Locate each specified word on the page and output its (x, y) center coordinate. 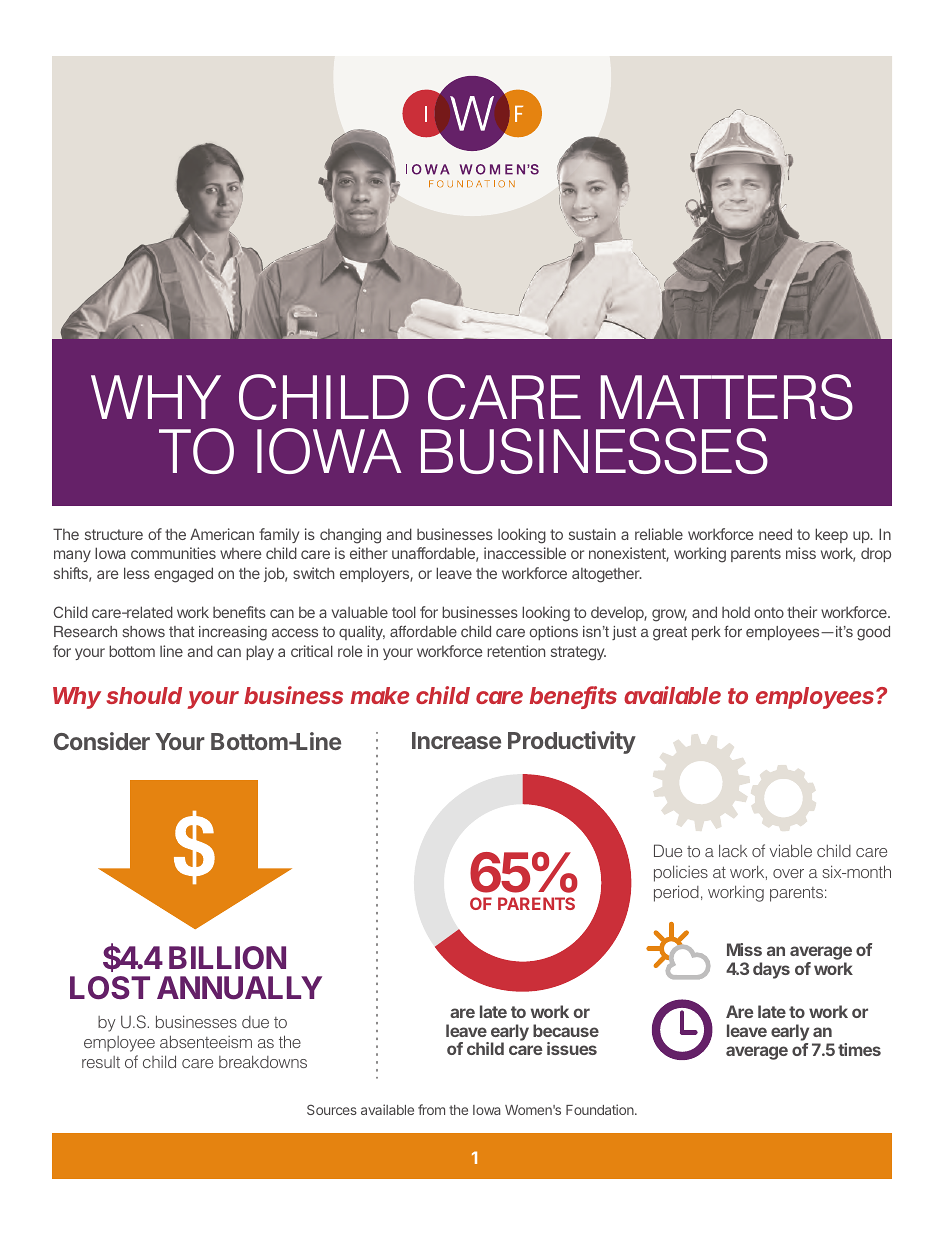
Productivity (572, 742)
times (859, 1049)
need (775, 534)
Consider (102, 741)
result (101, 1062)
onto (769, 612)
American (222, 534)
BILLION (227, 957)
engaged (183, 575)
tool (404, 612)
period (676, 893)
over (788, 873)
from (431, 1109)
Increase (456, 740)
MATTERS (727, 397)
